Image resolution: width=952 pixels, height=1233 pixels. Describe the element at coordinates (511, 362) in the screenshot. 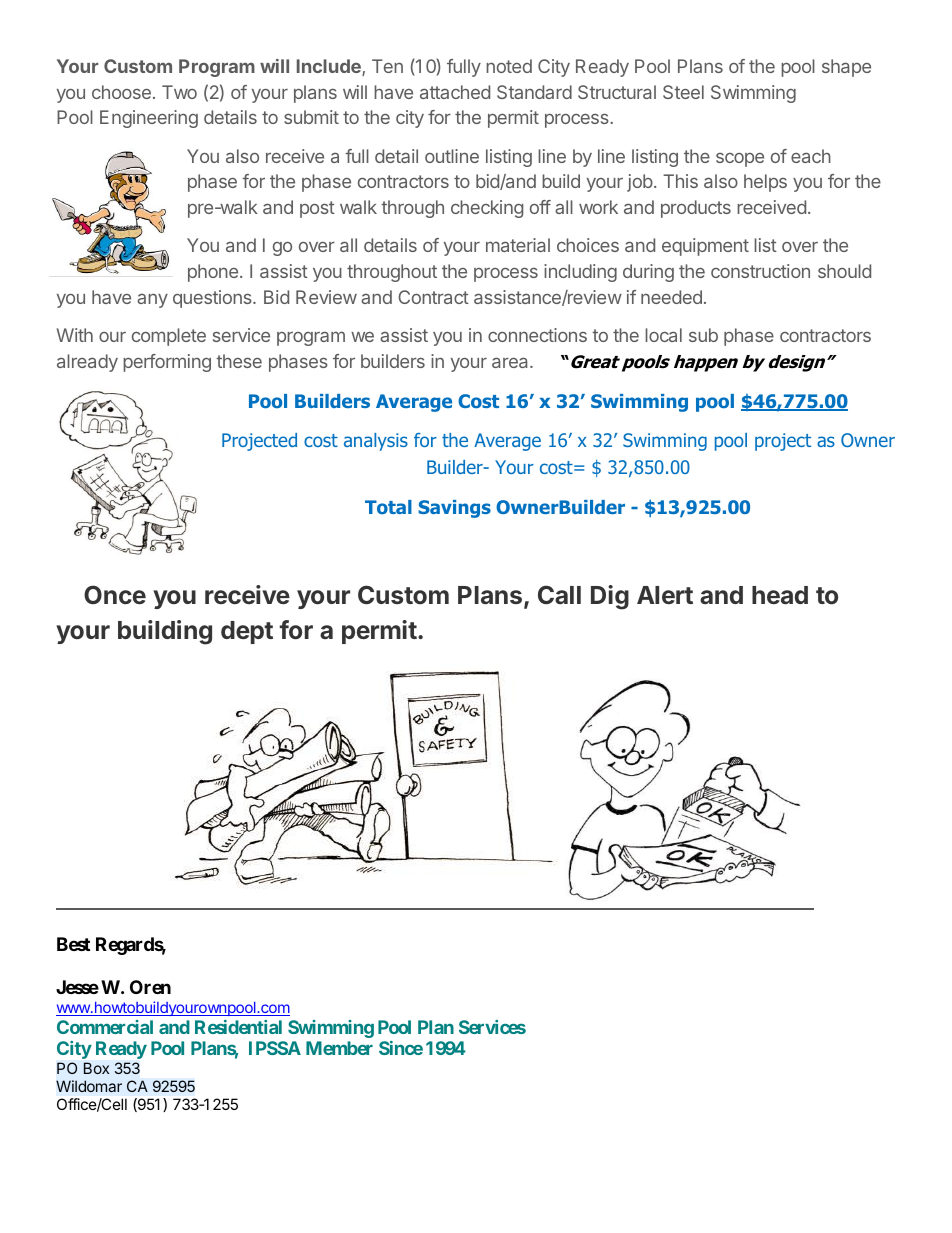

I see `area` at that location.
